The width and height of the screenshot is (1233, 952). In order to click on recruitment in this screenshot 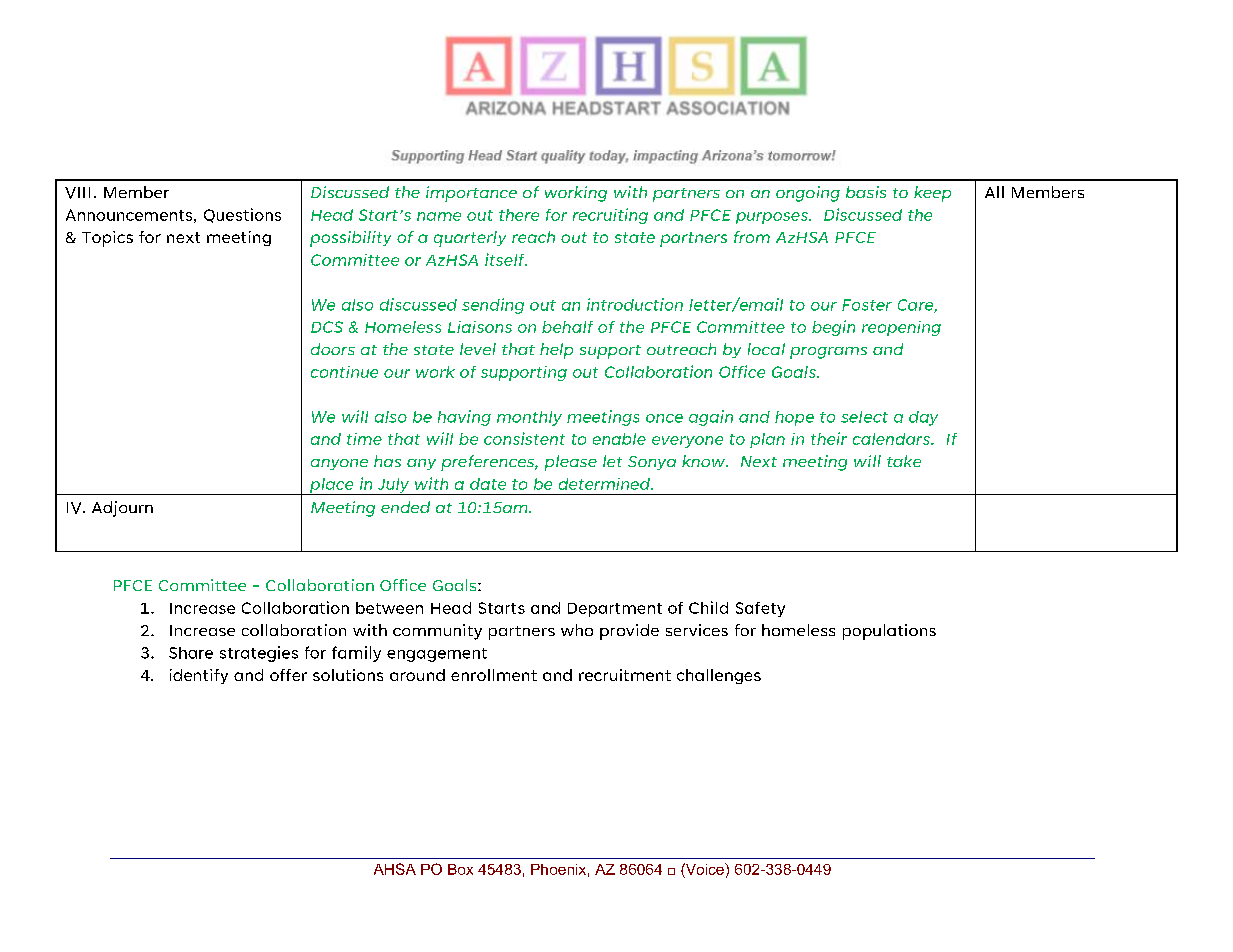, I will do `click(625, 675)`.
